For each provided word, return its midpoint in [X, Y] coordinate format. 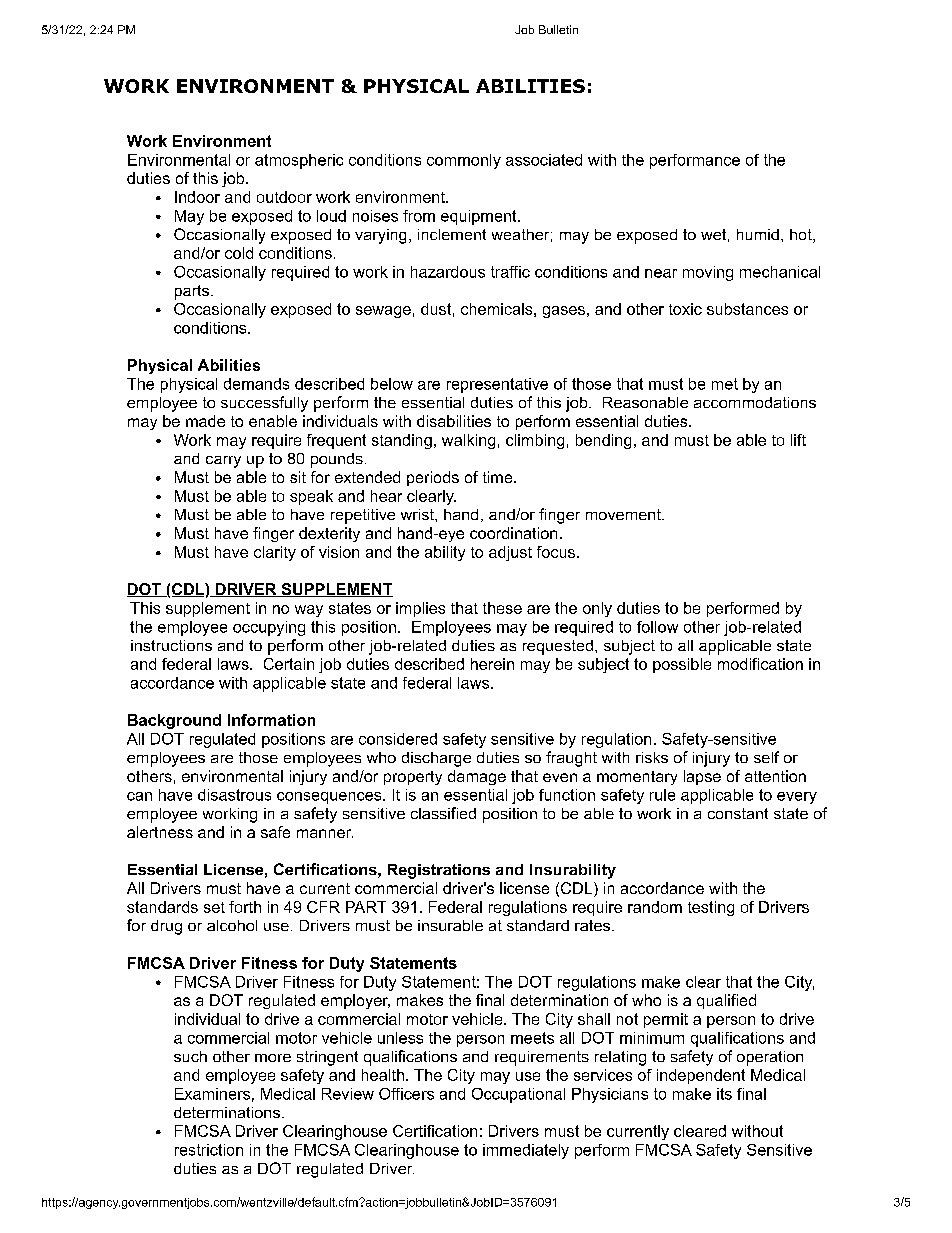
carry [223, 462]
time [499, 477]
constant [738, 813]
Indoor [197, 197]
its [724, 1094]
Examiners [212, 1094]
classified [443, 813]
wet [713, 234]
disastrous [234, 795]
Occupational [518, 1095]
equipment [480, 217]
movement [624, 514]
